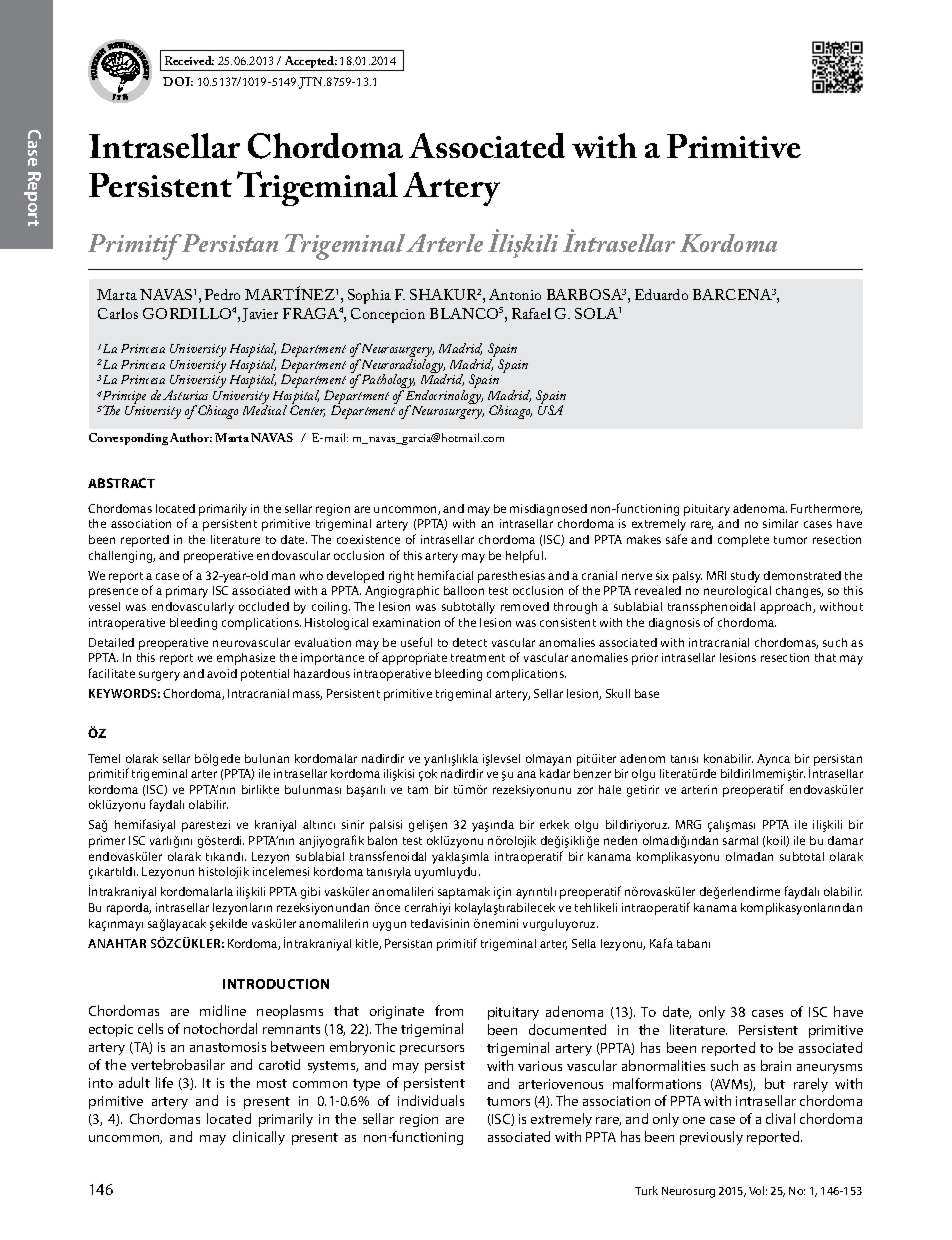 The image size is (952, 1240). Describe the element at coordinates (189, 60) in the screenshot. I see `Received` at that location.
